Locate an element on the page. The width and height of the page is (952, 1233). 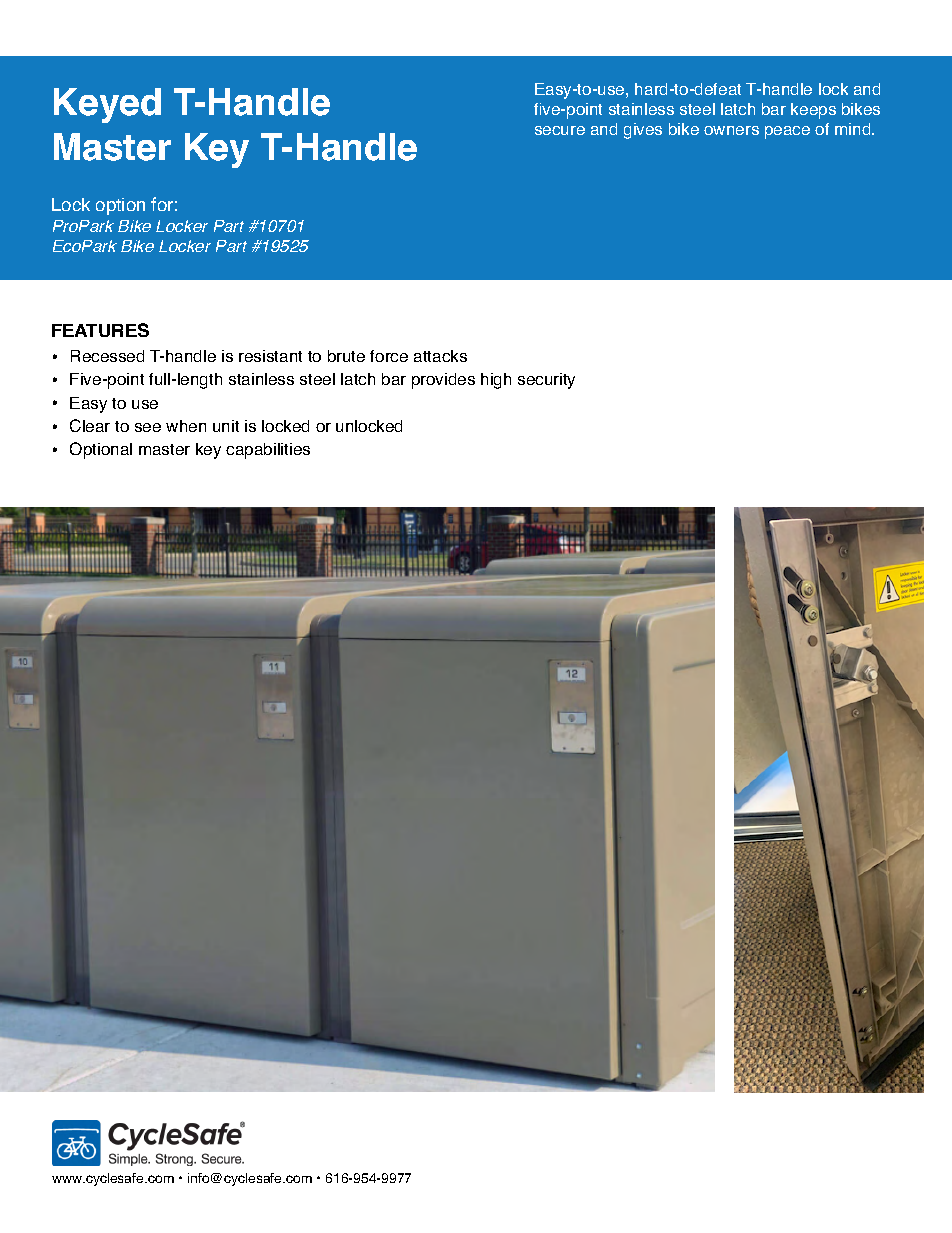
FEATURES is located at coordinates (100, 330).
